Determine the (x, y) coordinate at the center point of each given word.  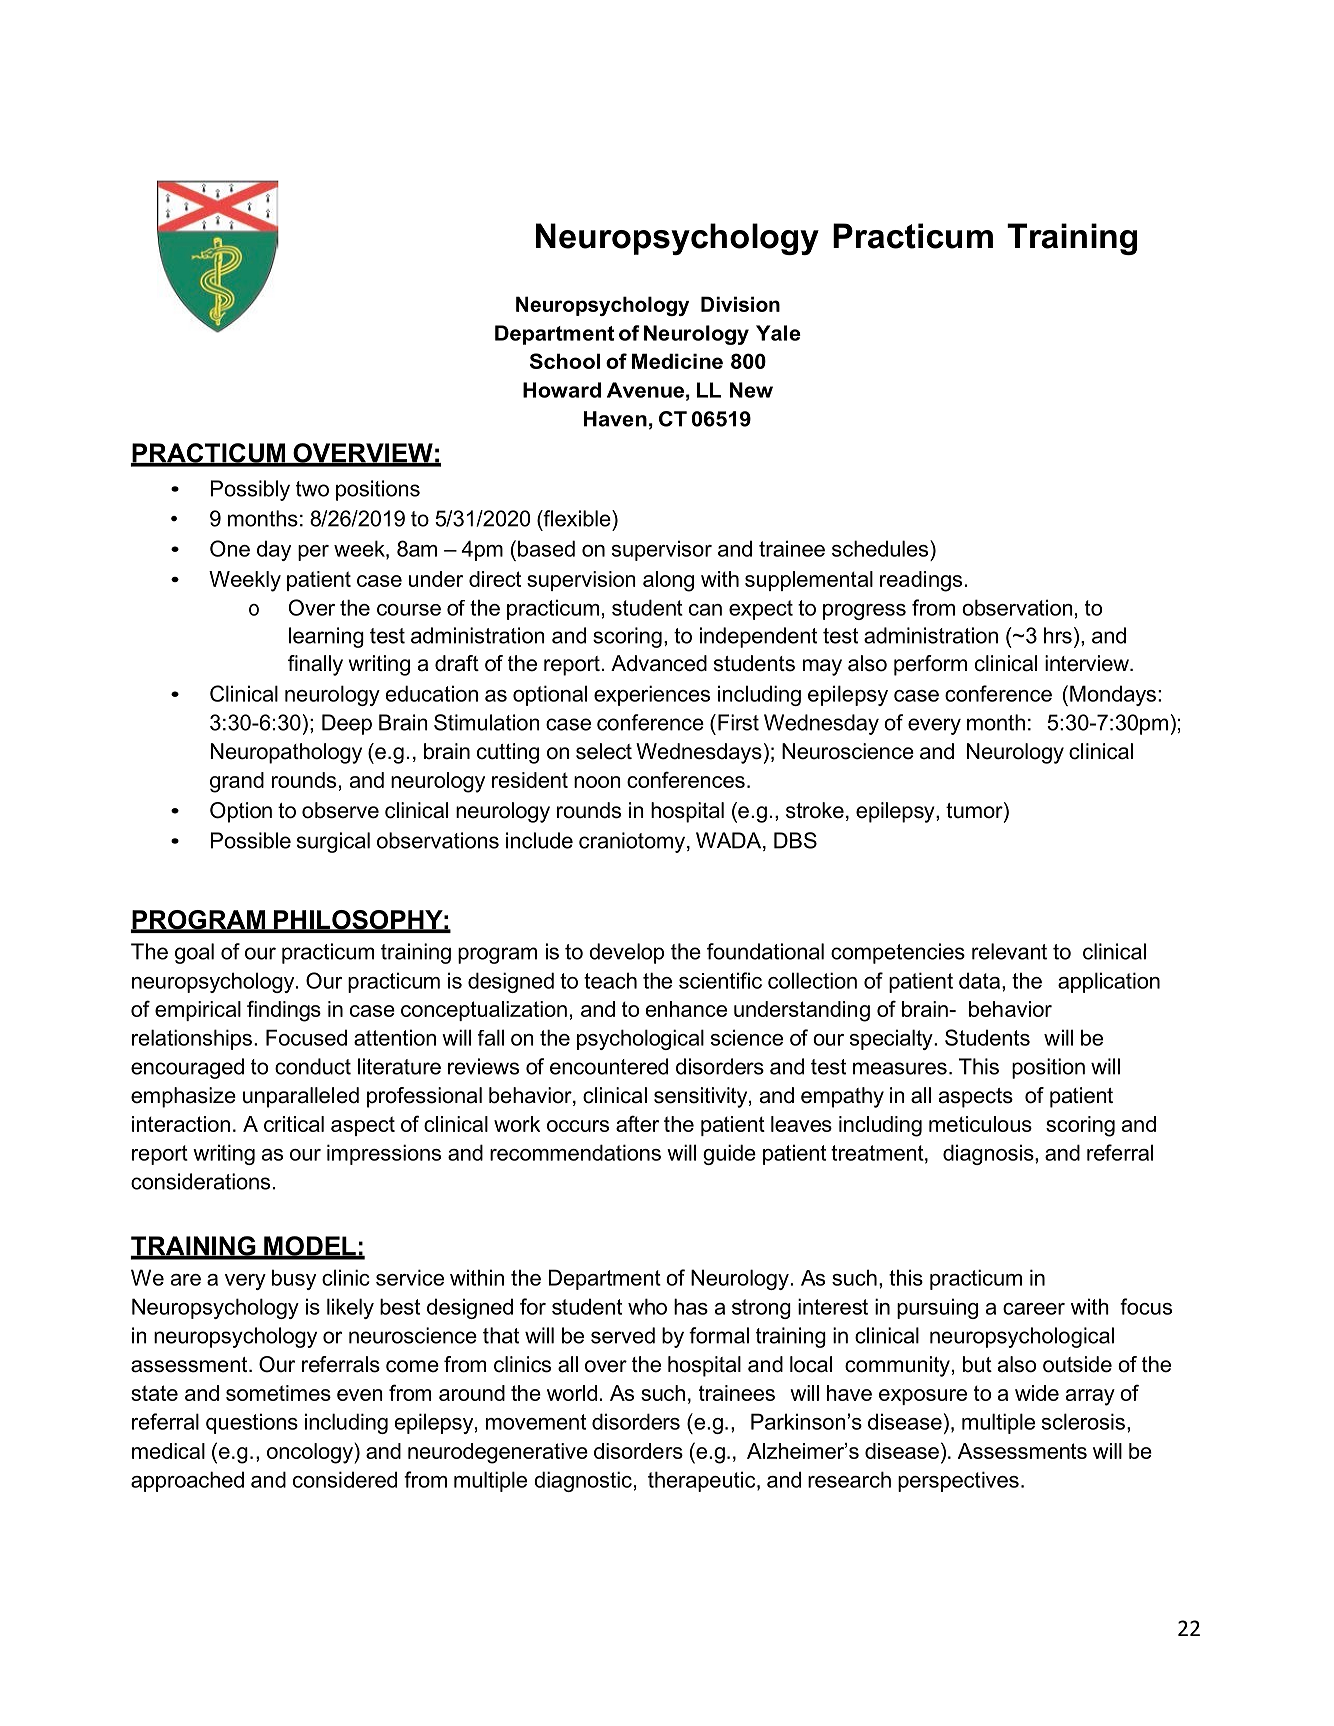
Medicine (677, 361)
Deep (347, 724)
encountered (609, 1066)
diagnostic (583, 1481)
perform (930, 665)
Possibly (250, 490)
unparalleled (301, 1097)
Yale (778, 333)
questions (252, 1423)
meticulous (980, 1124)
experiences (652, 695)
